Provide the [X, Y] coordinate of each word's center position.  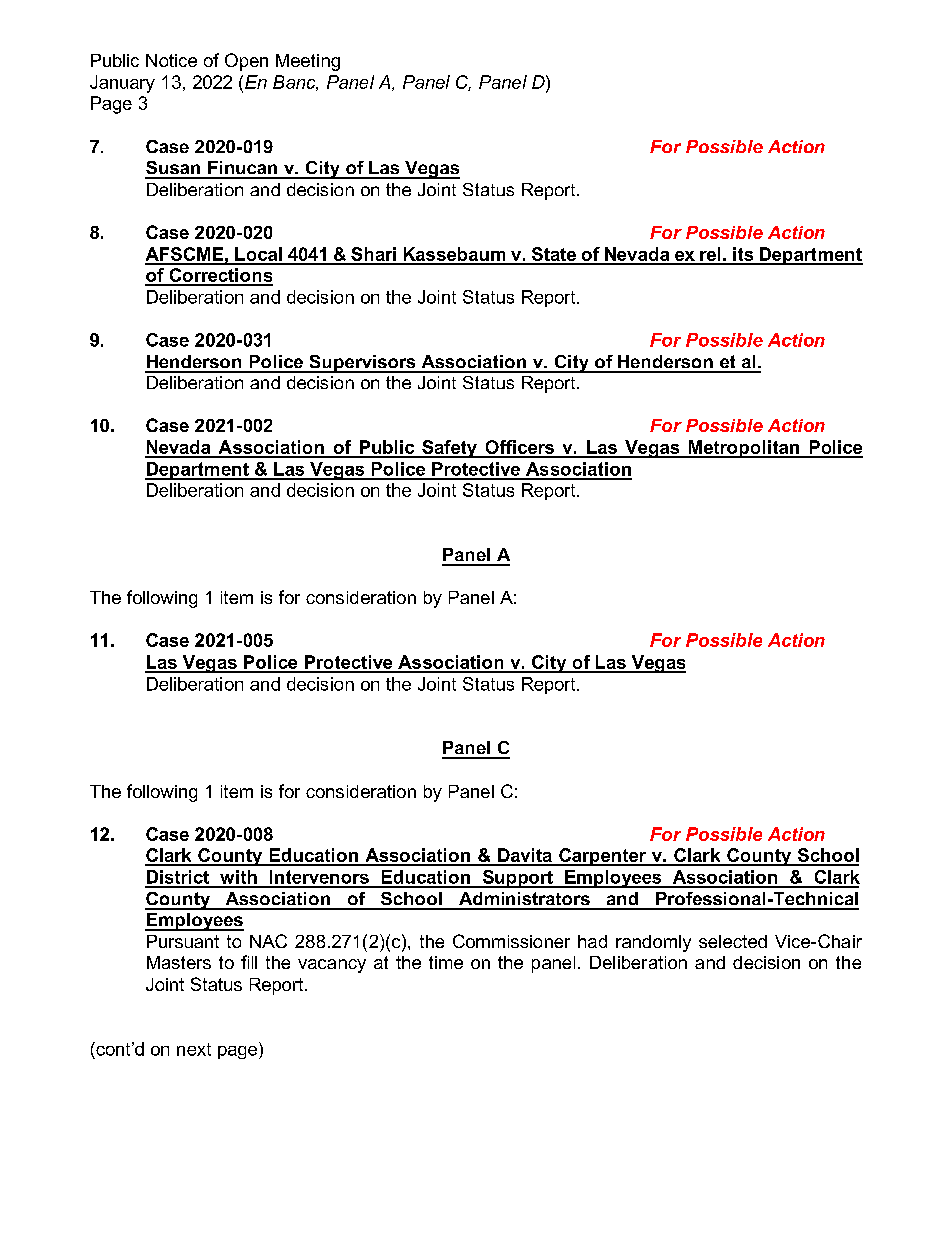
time [446, 962]
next [194, 1049]
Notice [171, 60]
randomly [653, 943]
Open [246, 62]
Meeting [308, 62]
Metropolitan [743, 449]
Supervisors [362, 364]
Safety [449, 449]
